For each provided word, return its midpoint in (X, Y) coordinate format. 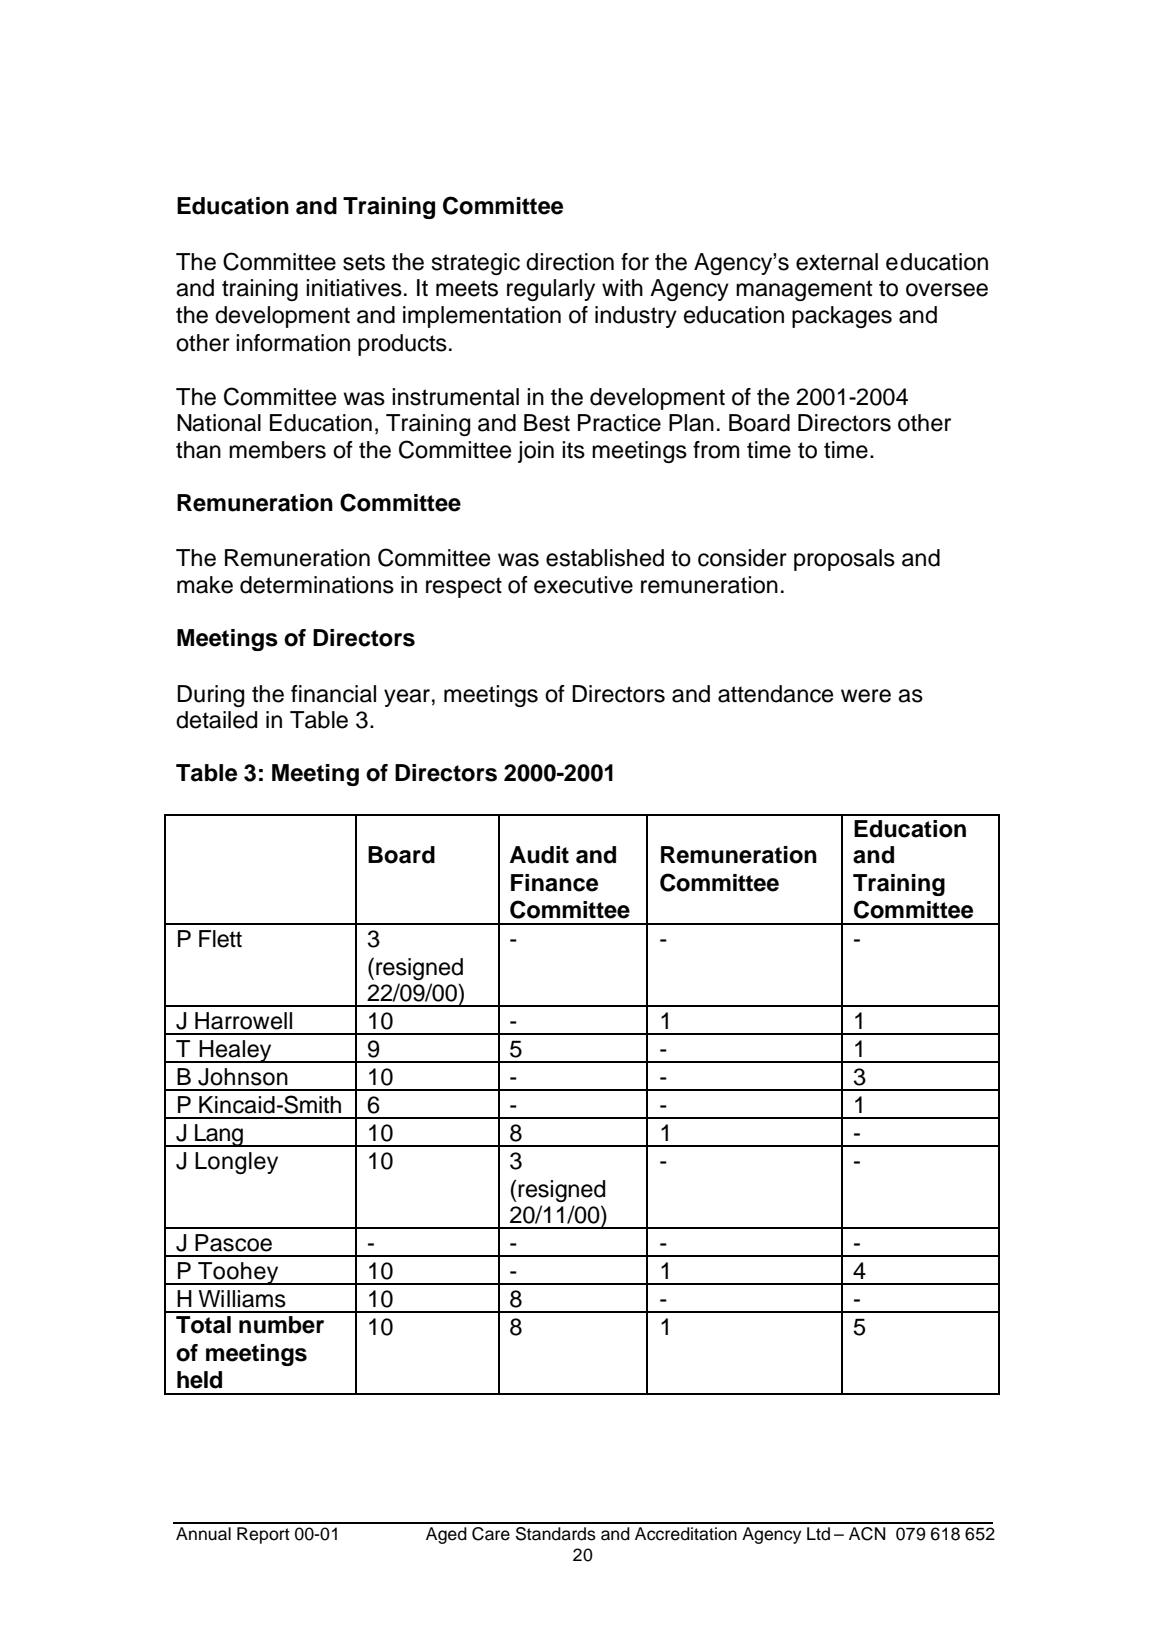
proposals (844, 560)
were (866, 696)
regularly (551, 290)
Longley (236, 1163)
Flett (220, 939)
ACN (867, 1534)
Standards (556, 1534)
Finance (554, 883)
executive (583, 585)
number (281, 1325)
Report (263, 1535)
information (293, 343)
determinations (317, 585)
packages (842, 317)
